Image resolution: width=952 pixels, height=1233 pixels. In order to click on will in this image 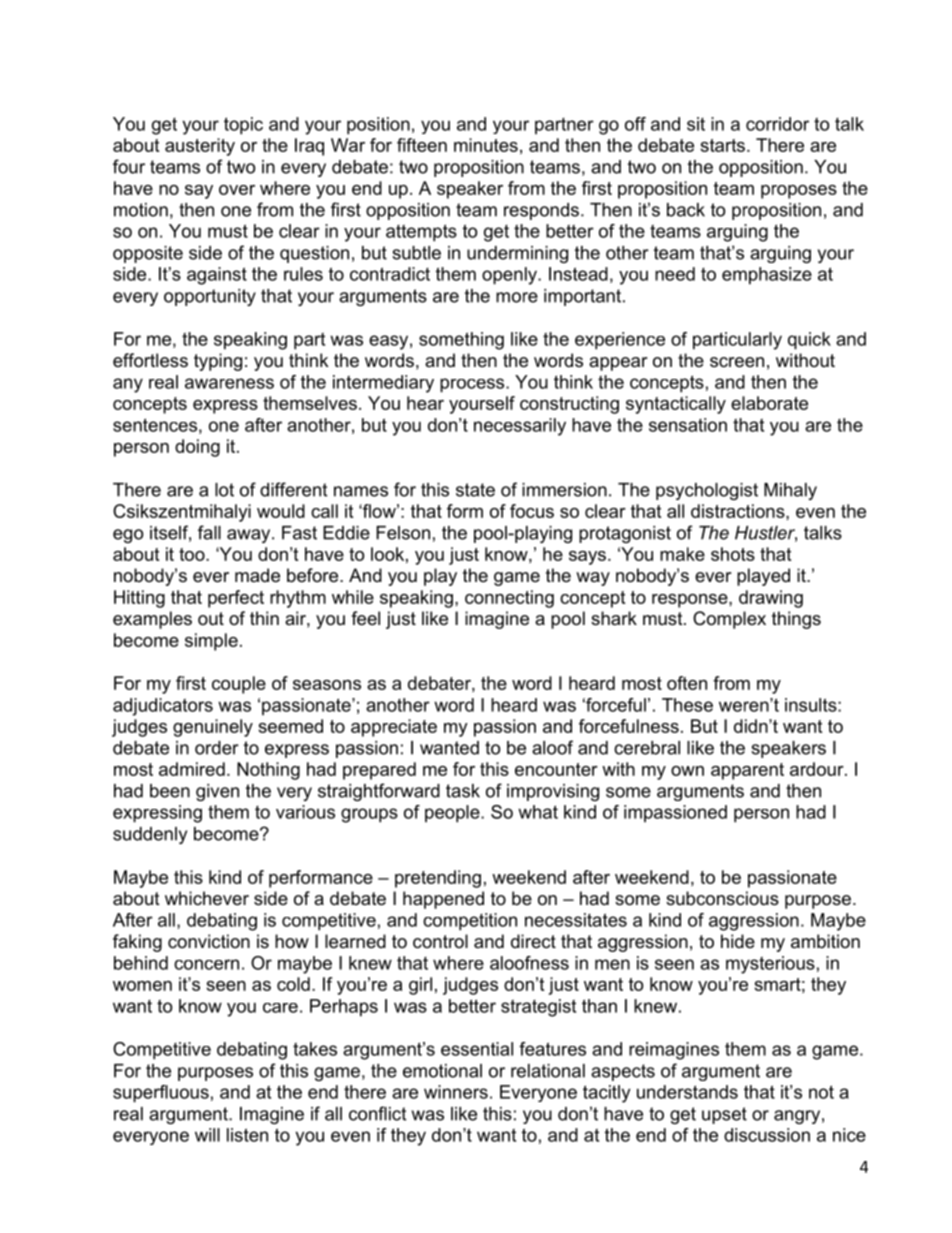, I will do `click(207, 1135)`.
